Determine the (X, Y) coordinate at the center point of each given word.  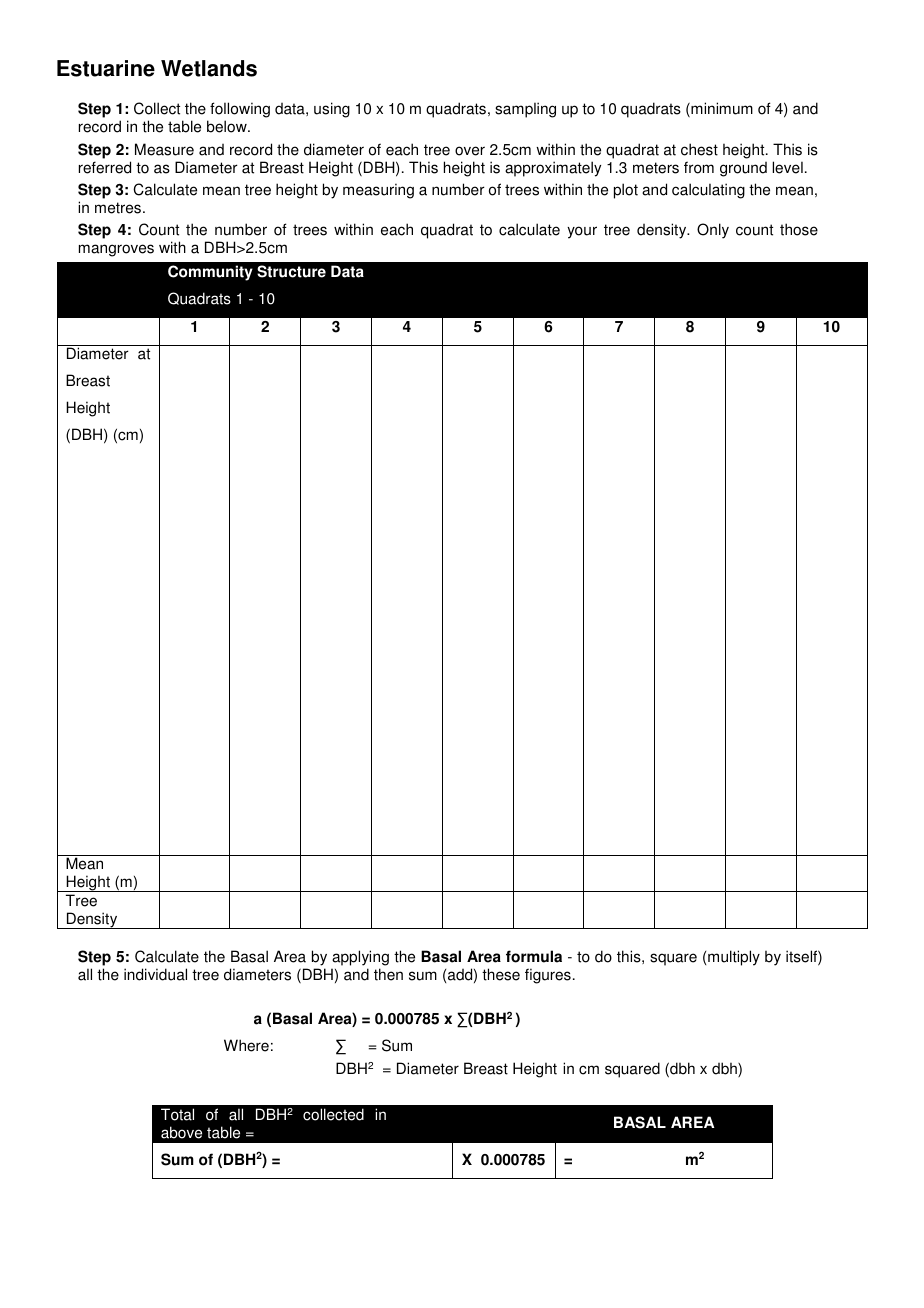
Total (177, 1114)
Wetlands (209, 68)
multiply (734, 958)
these (501, 974)
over (470, 151)
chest (699, 149)
